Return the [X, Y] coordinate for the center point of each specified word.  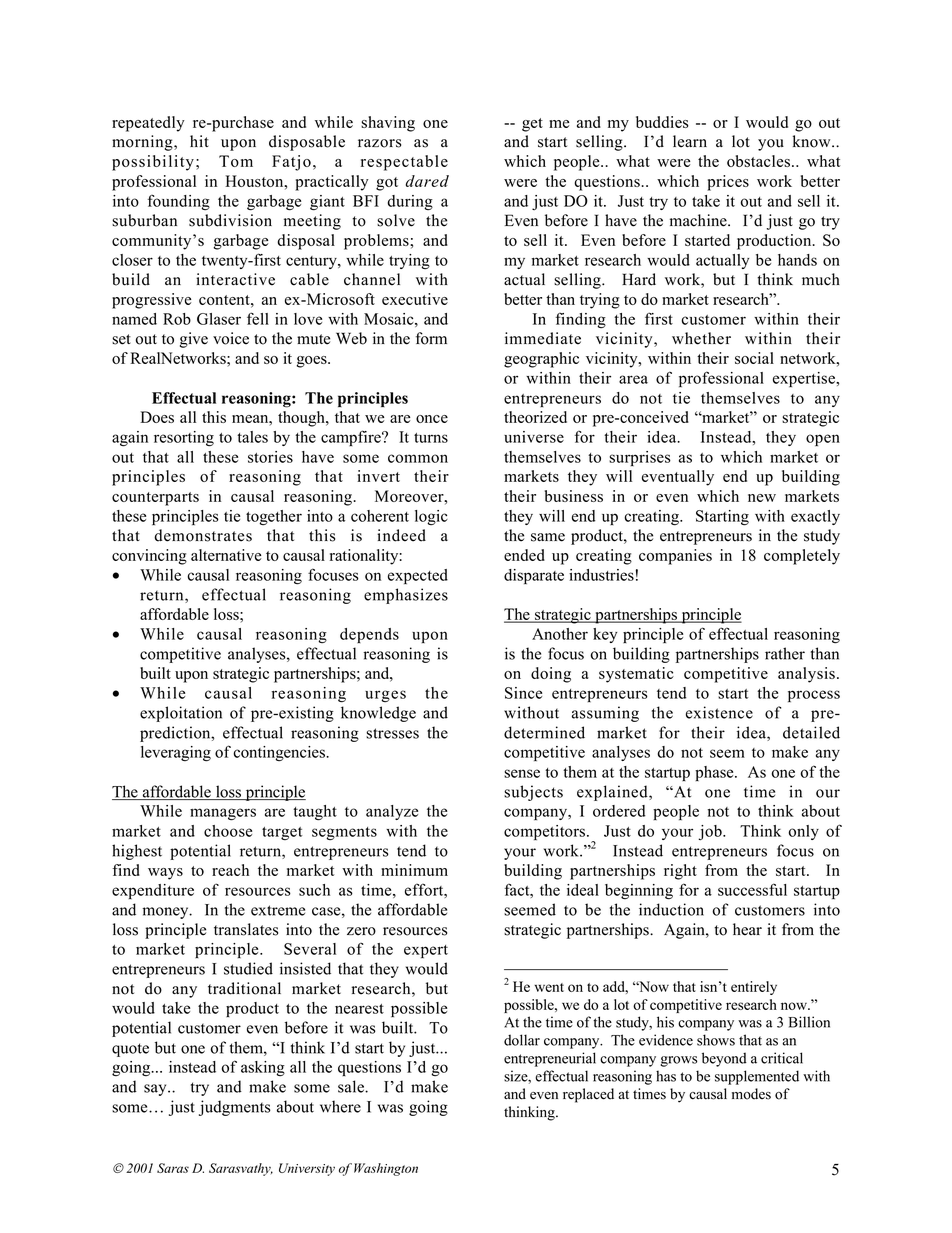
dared [427, 181]
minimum [414, 870]
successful [752, 889]
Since [523, 693]
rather [785, 653]
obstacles [758, 161]
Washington [386, 1169]
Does [157, 417]
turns [431, 438]
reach [230, 870]
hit [199, 141]
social [754, 358]
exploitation [181, 714]
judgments [235, 1108]
